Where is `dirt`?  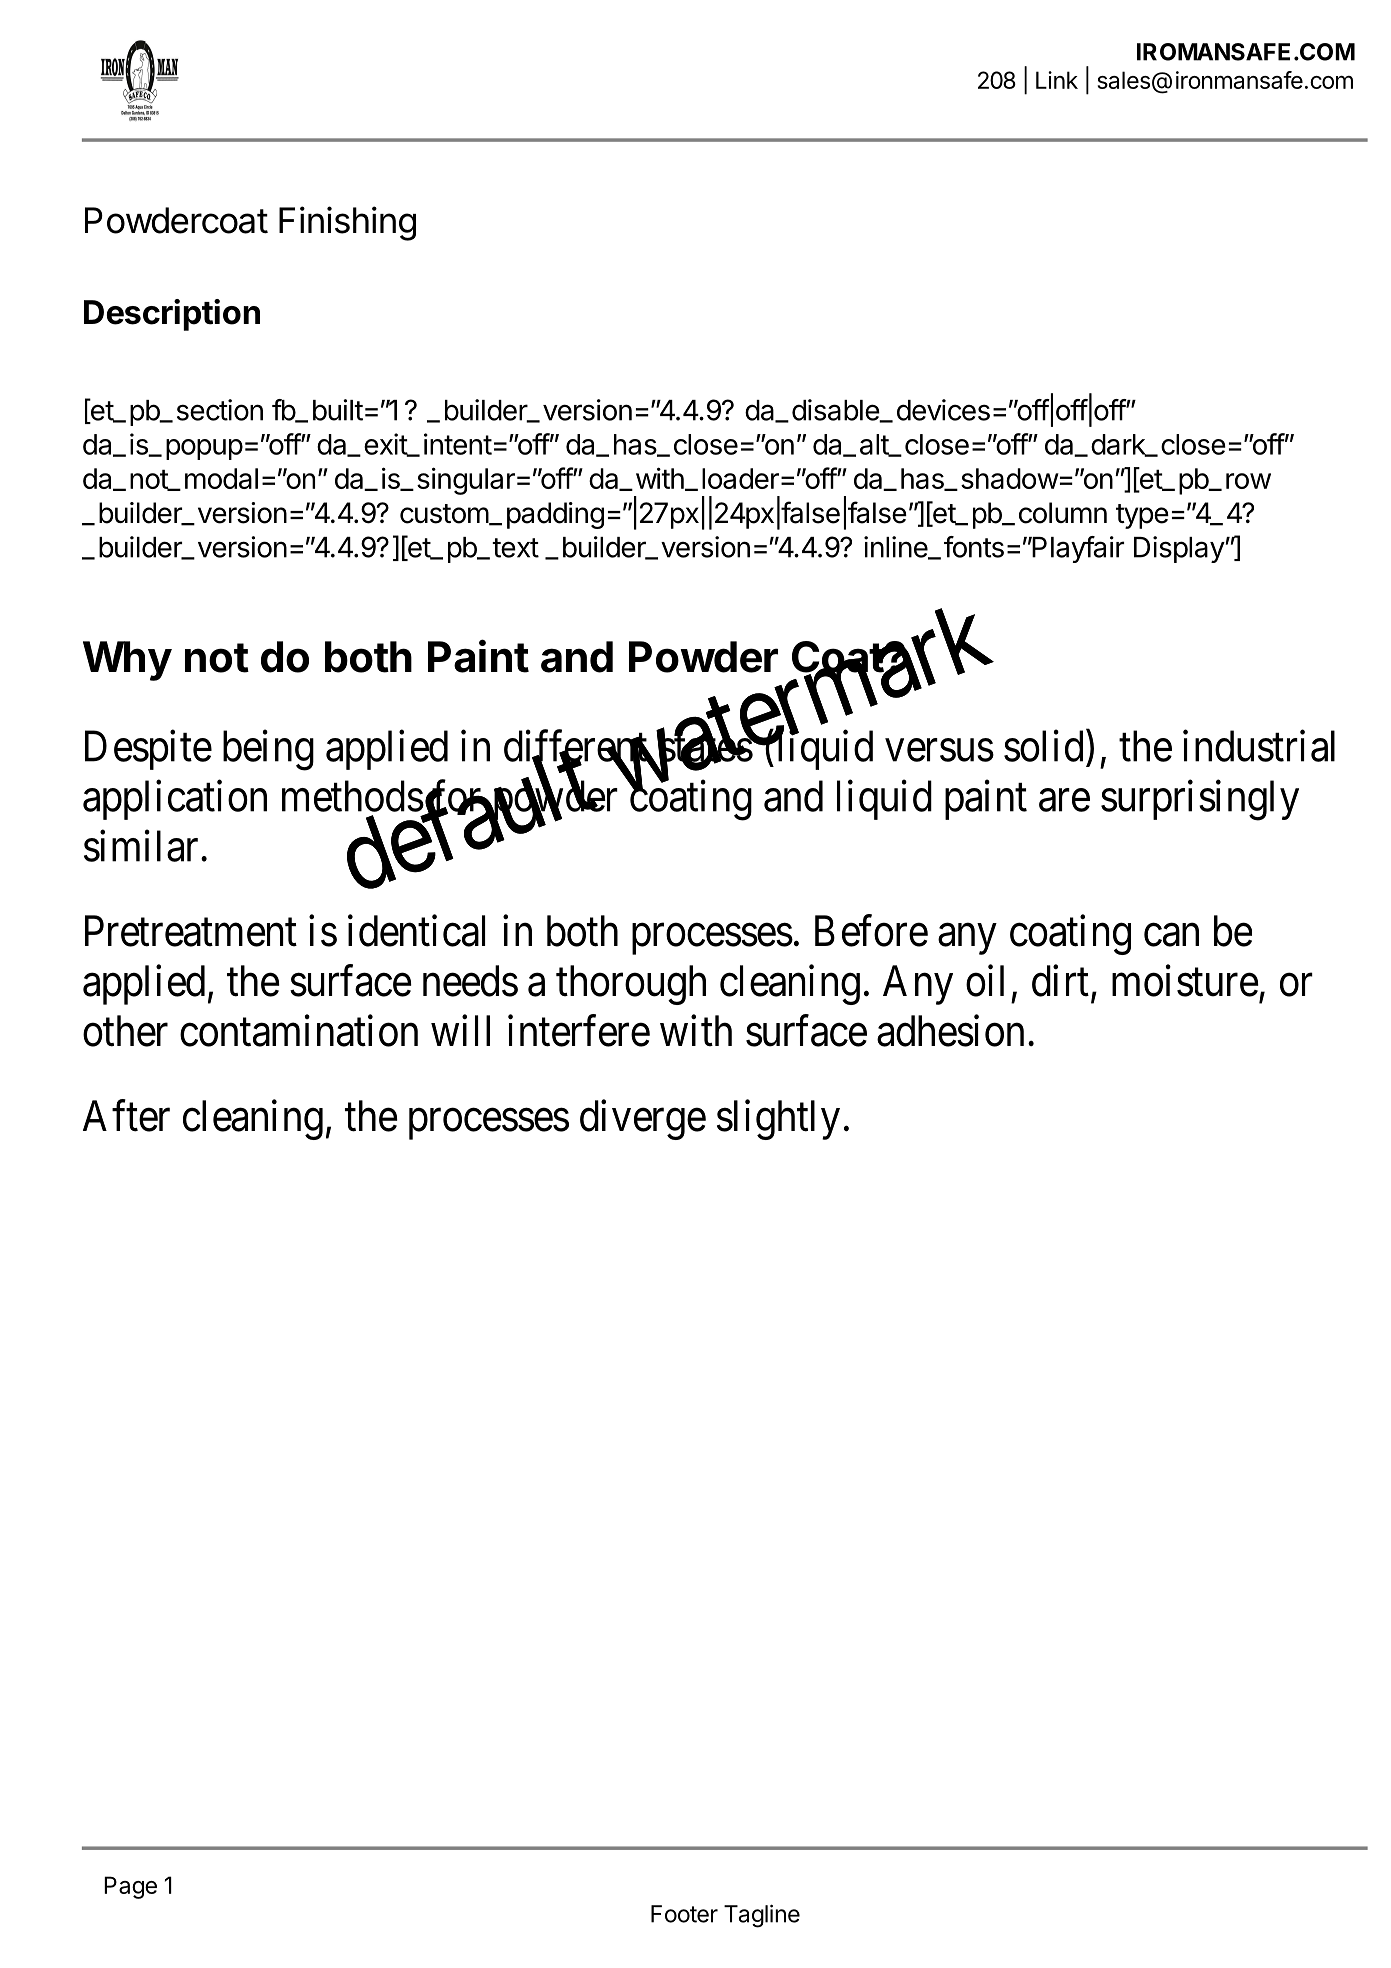
dirt is located at coordinates (1060, 981).
